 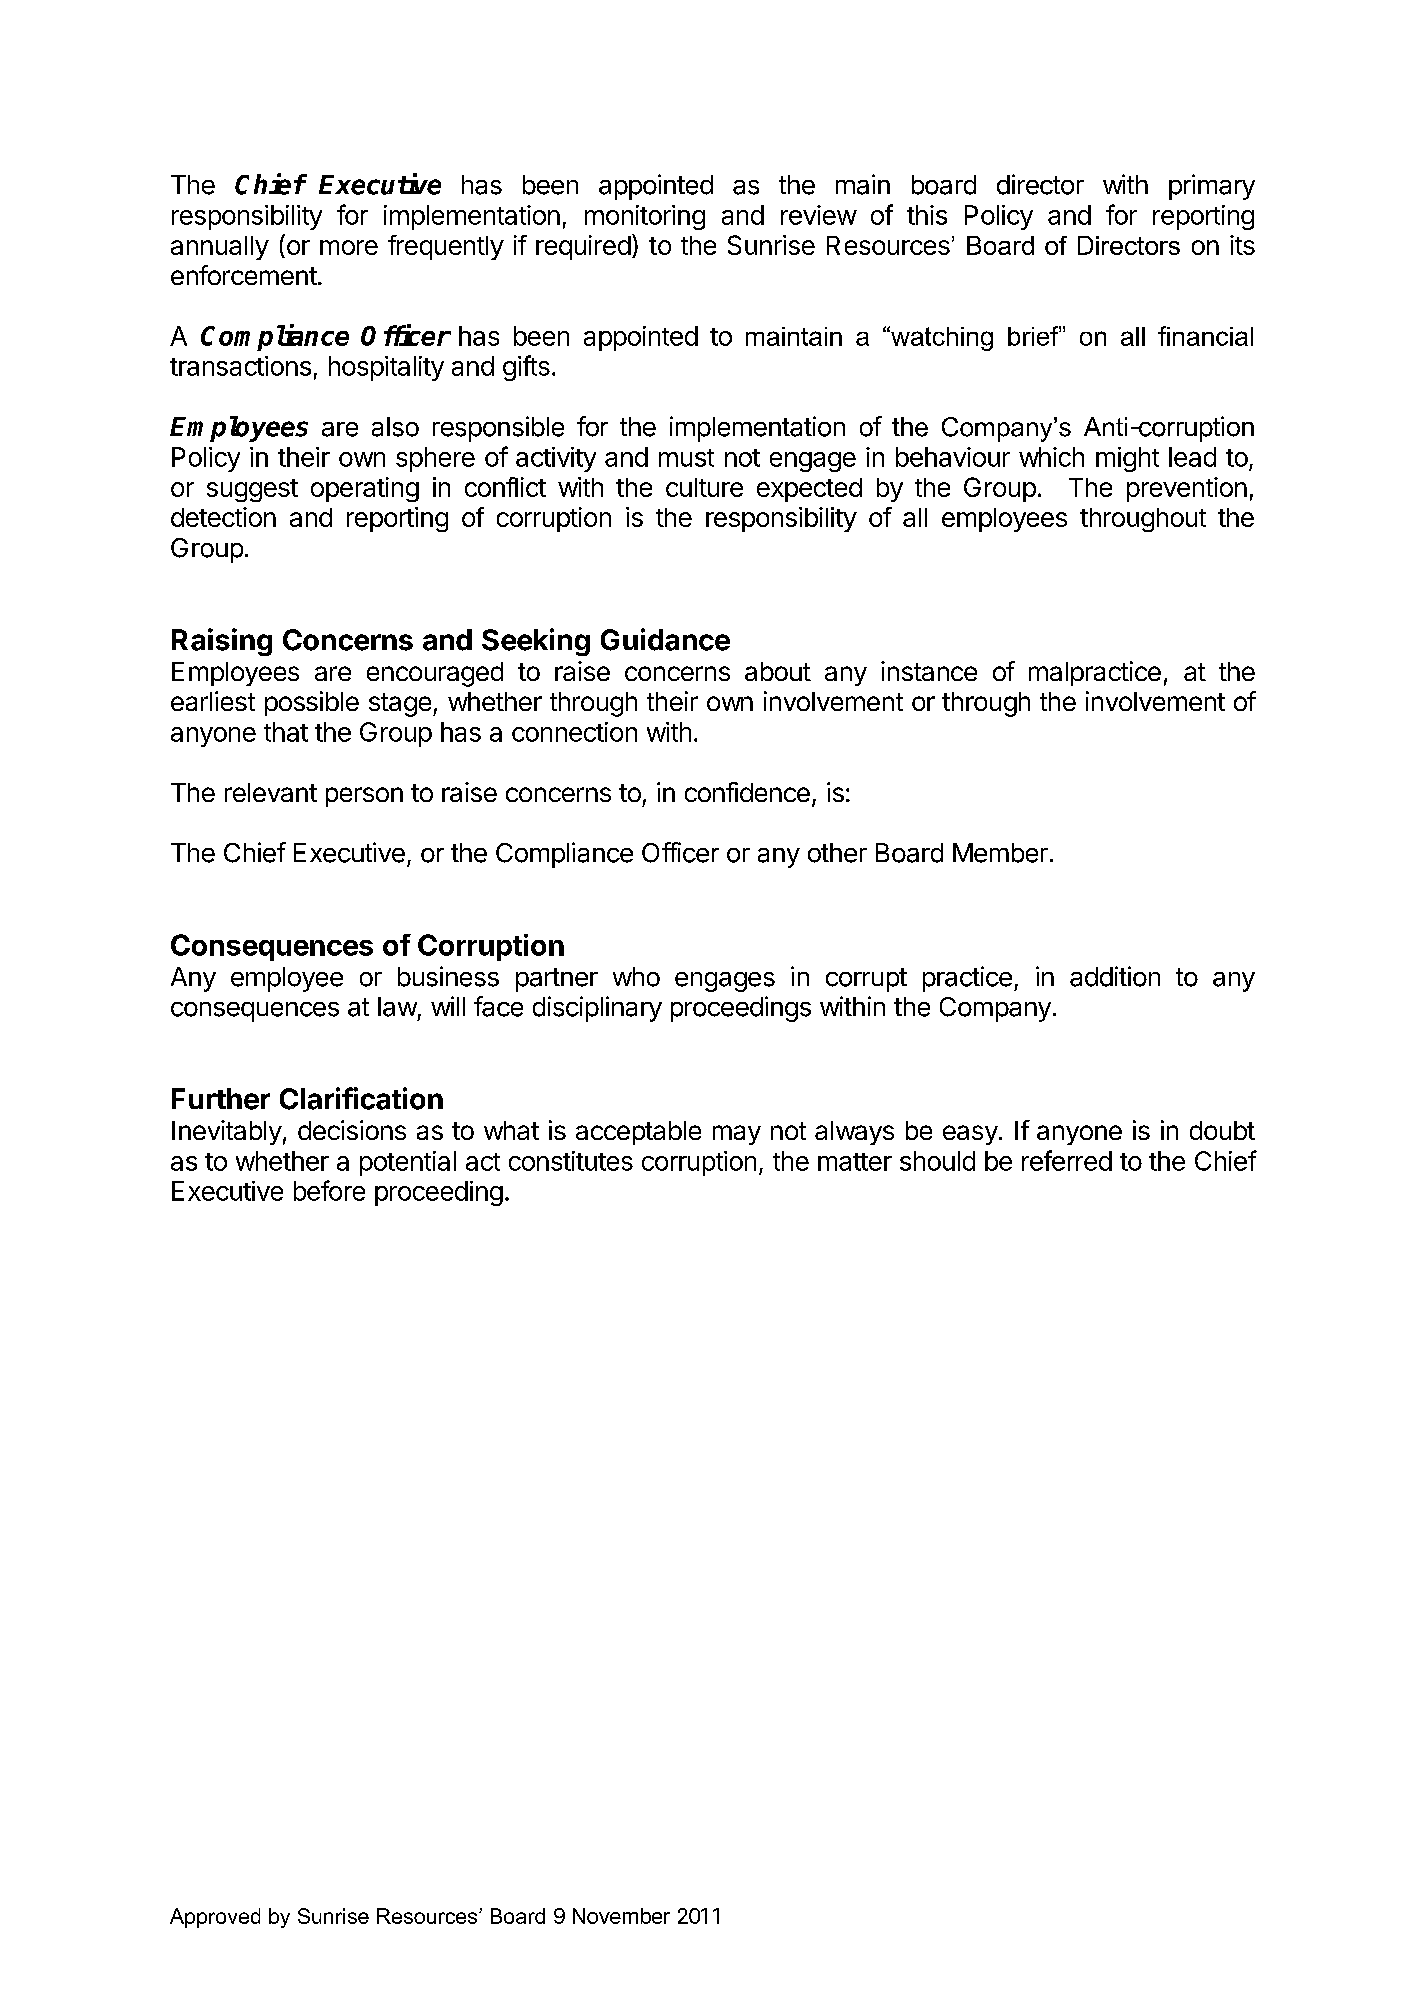 I want to click on Approved, so click(x=215, y=1918).
